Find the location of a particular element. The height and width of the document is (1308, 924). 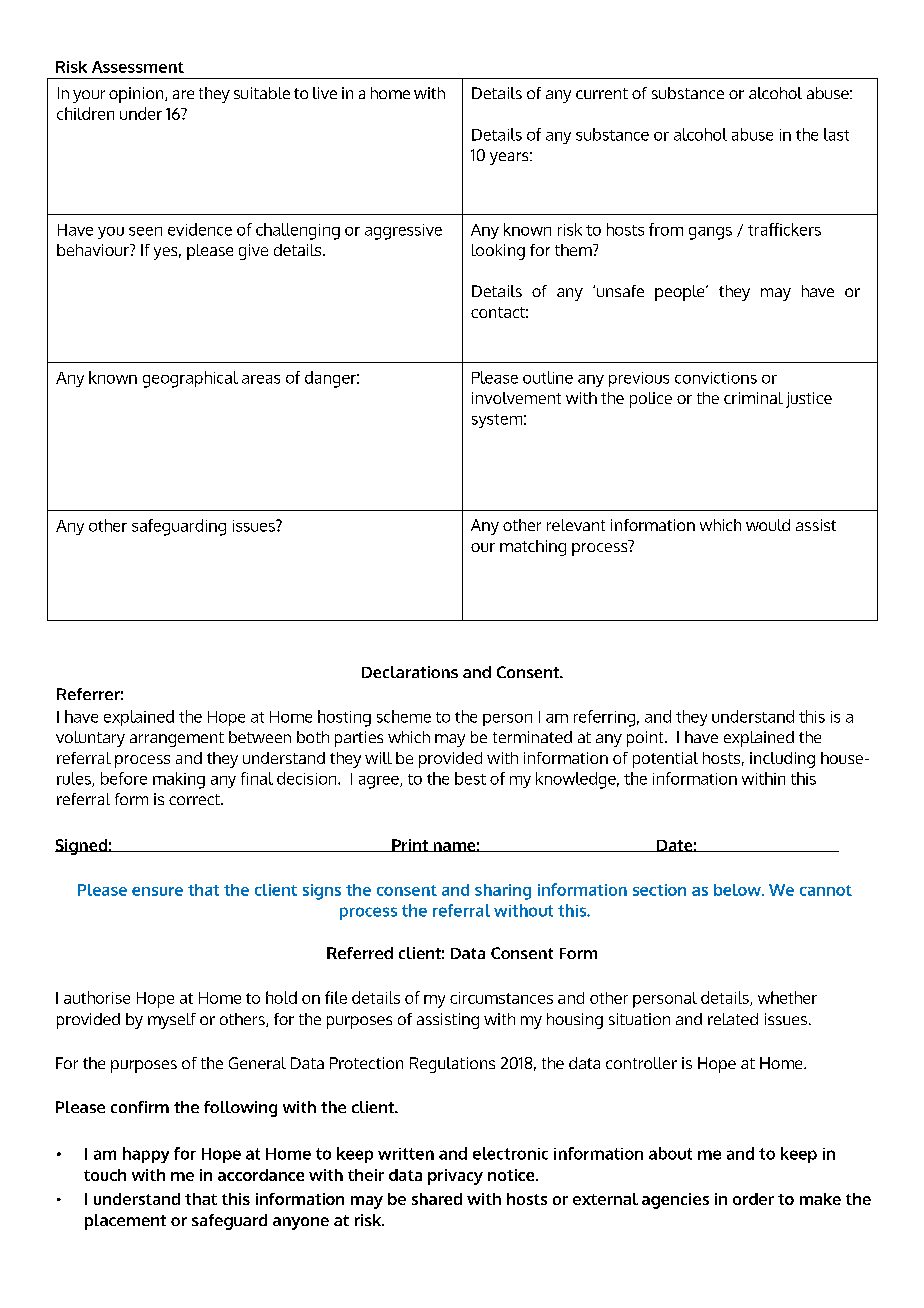

circumstances is located at coordinates (501, 998).
